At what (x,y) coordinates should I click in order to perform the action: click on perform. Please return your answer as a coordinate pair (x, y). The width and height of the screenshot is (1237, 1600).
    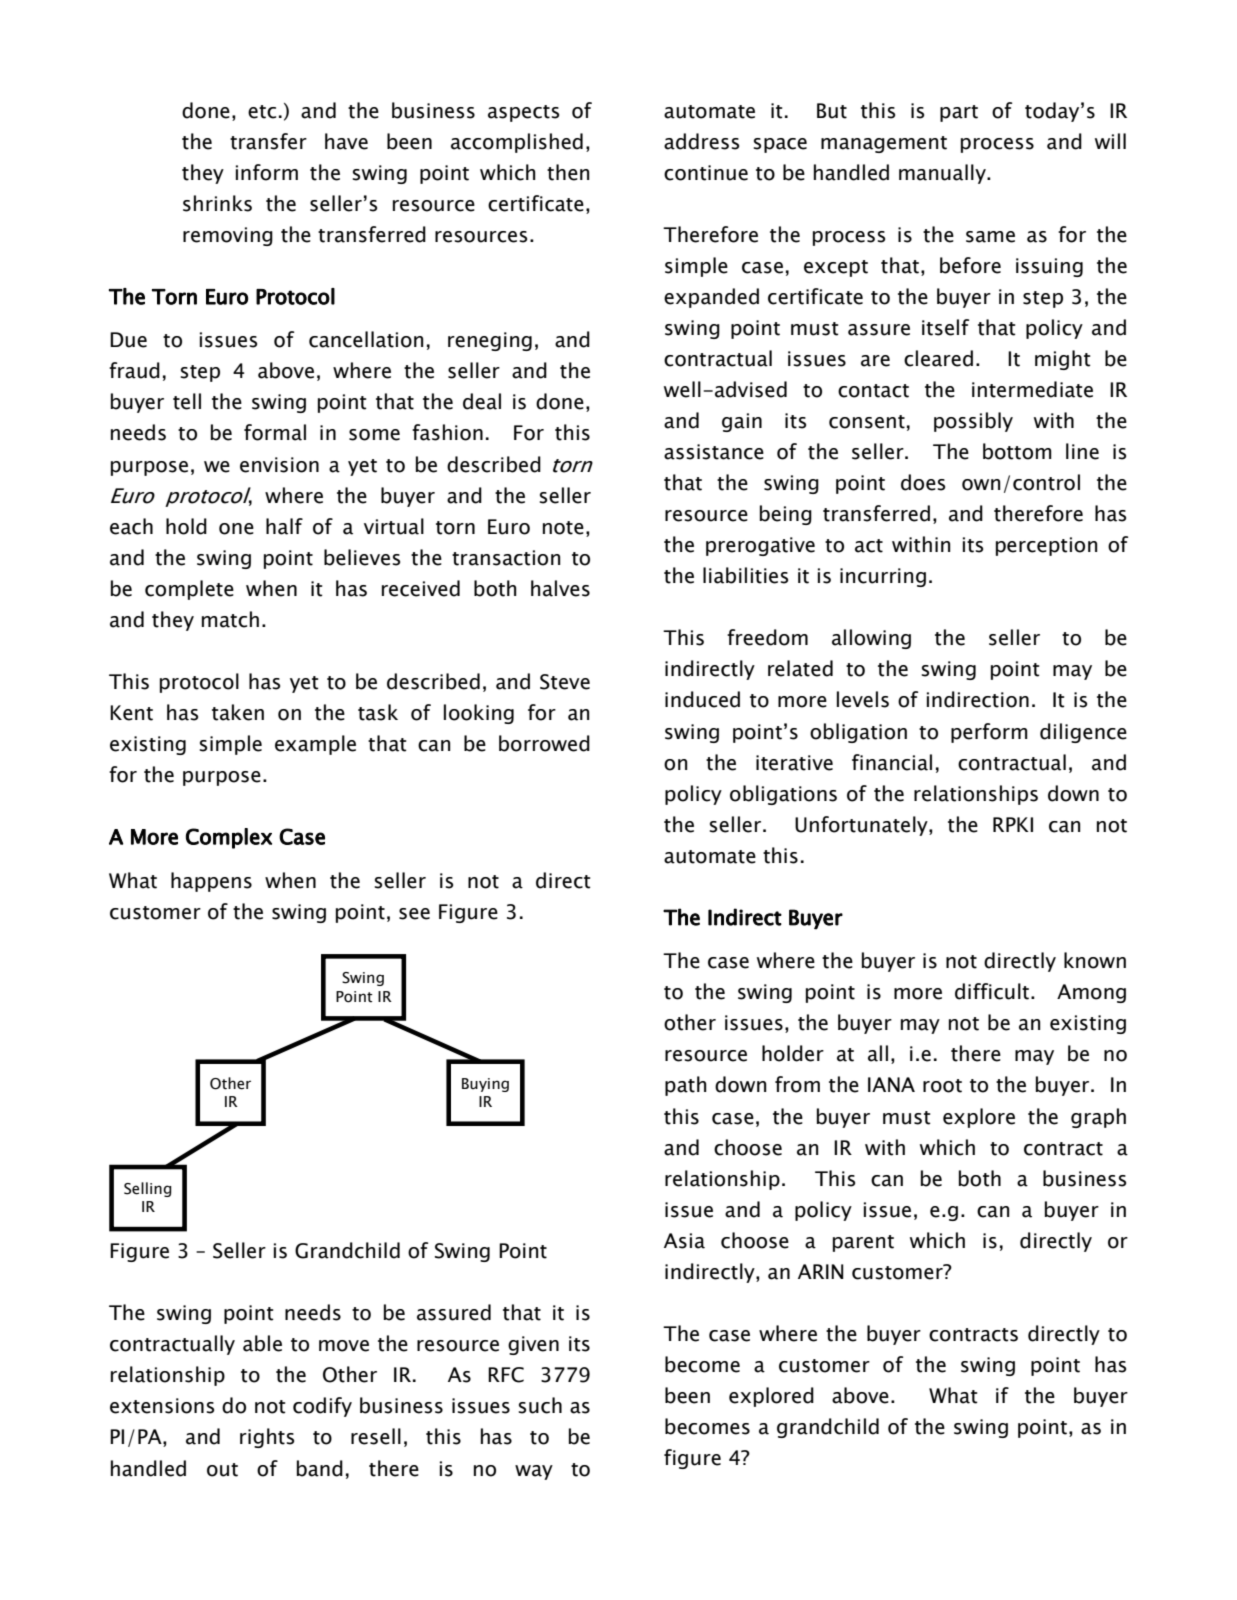
    Looking at the image, I should click on (989, 733).
